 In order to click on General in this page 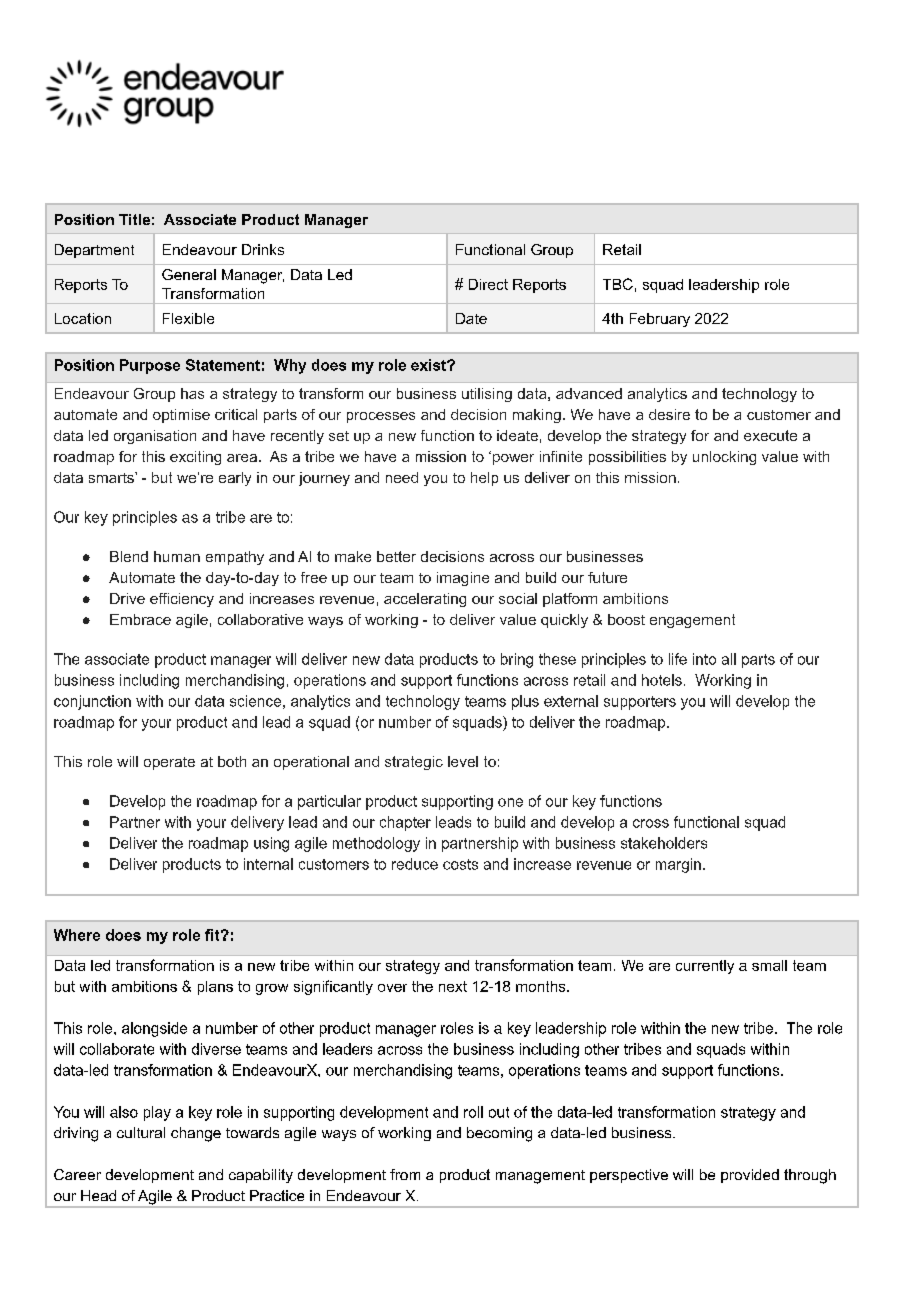, I will do `click(189, 274)`.
